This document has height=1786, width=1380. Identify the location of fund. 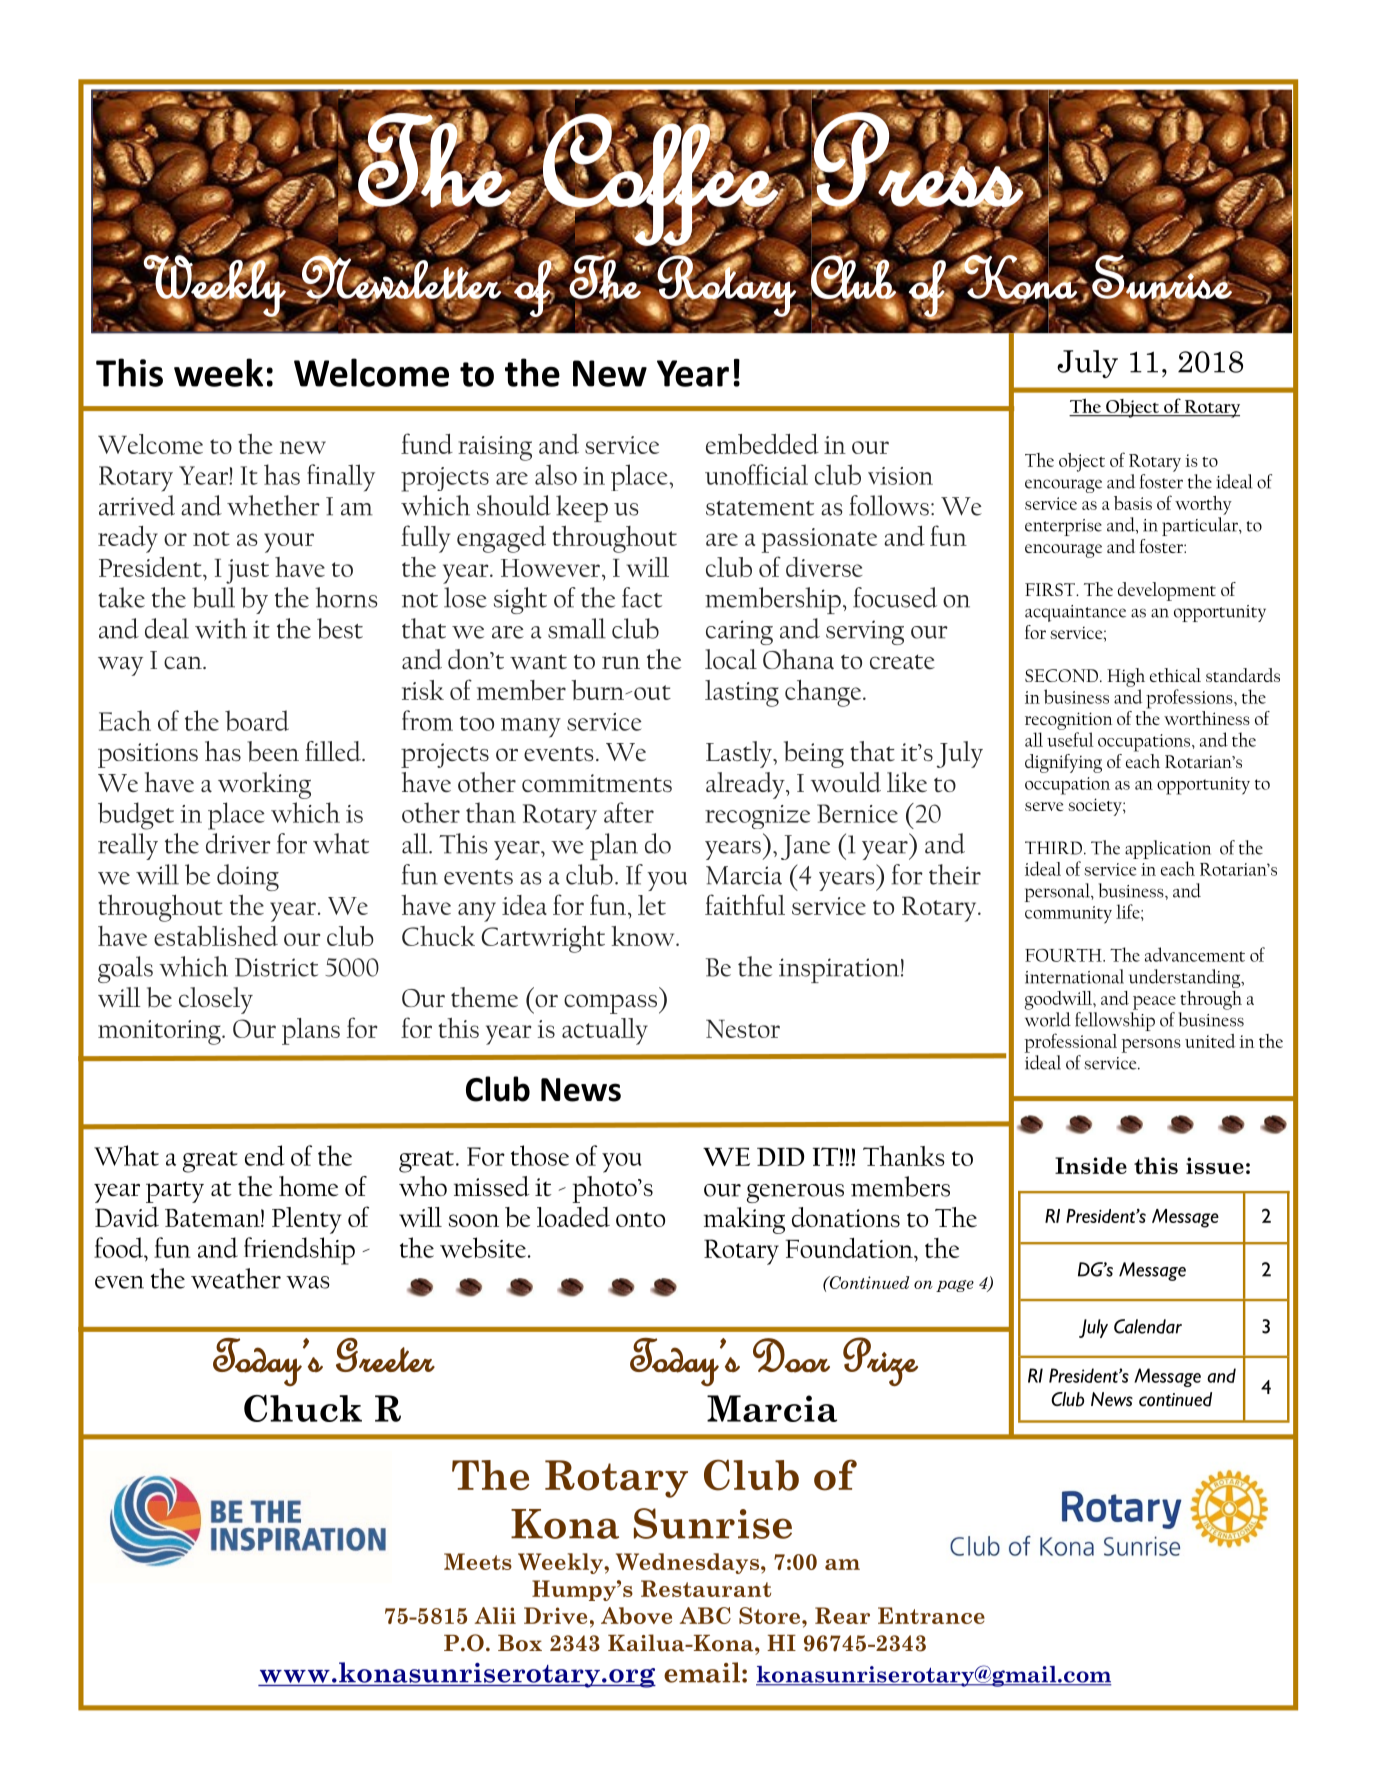
(427, 443).
